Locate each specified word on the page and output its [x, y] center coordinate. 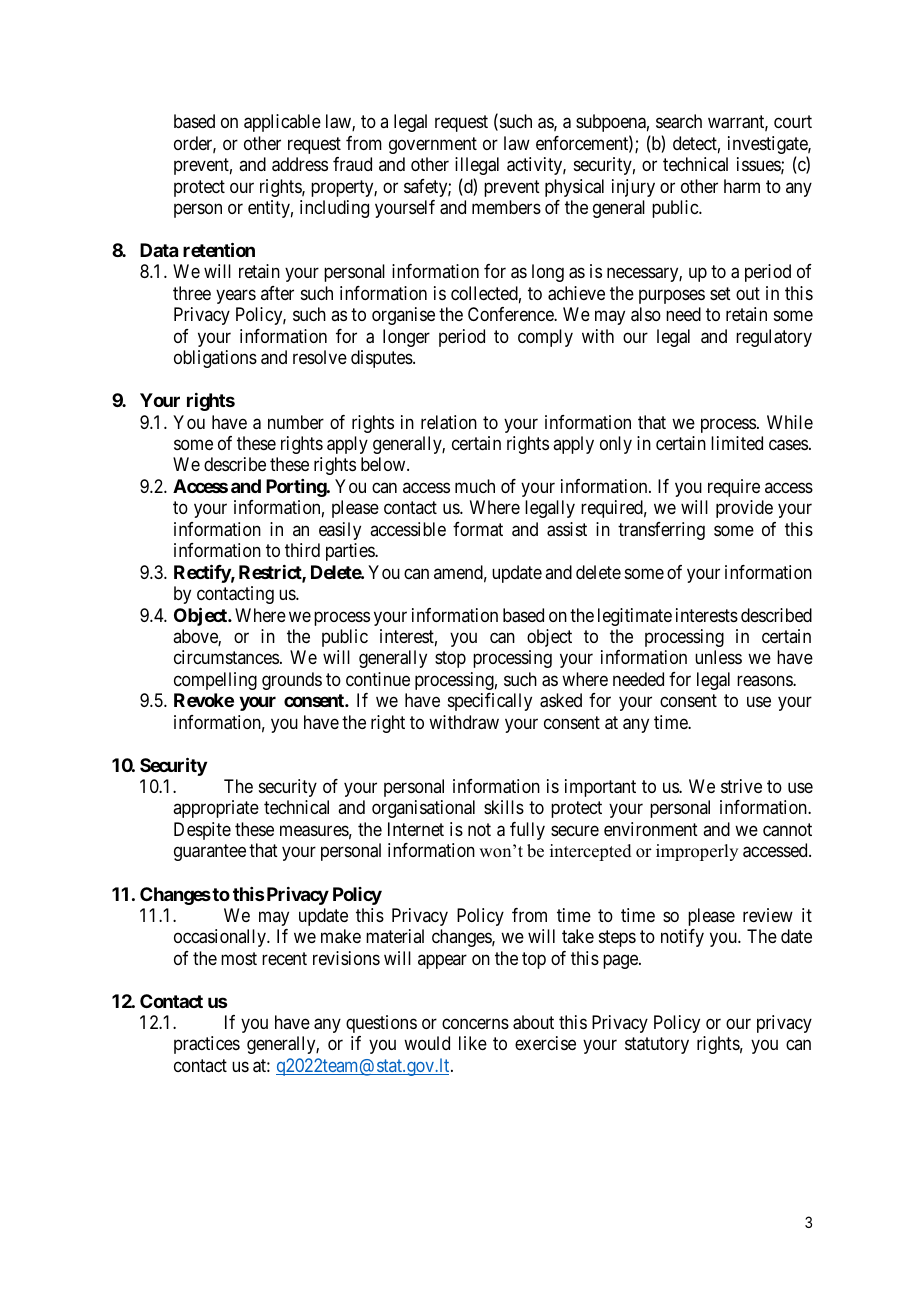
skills [504, 807]
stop [450, 660]
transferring [661, 531]
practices [207, 1045]
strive [741, 786]
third [302, 550]
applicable [282, 123]
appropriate [216, 809]
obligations [215, 359]
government [433, 145]
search [679, 121]
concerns [475, 1023]
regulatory [774, 338]
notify [682, 938]
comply [545, 338]
